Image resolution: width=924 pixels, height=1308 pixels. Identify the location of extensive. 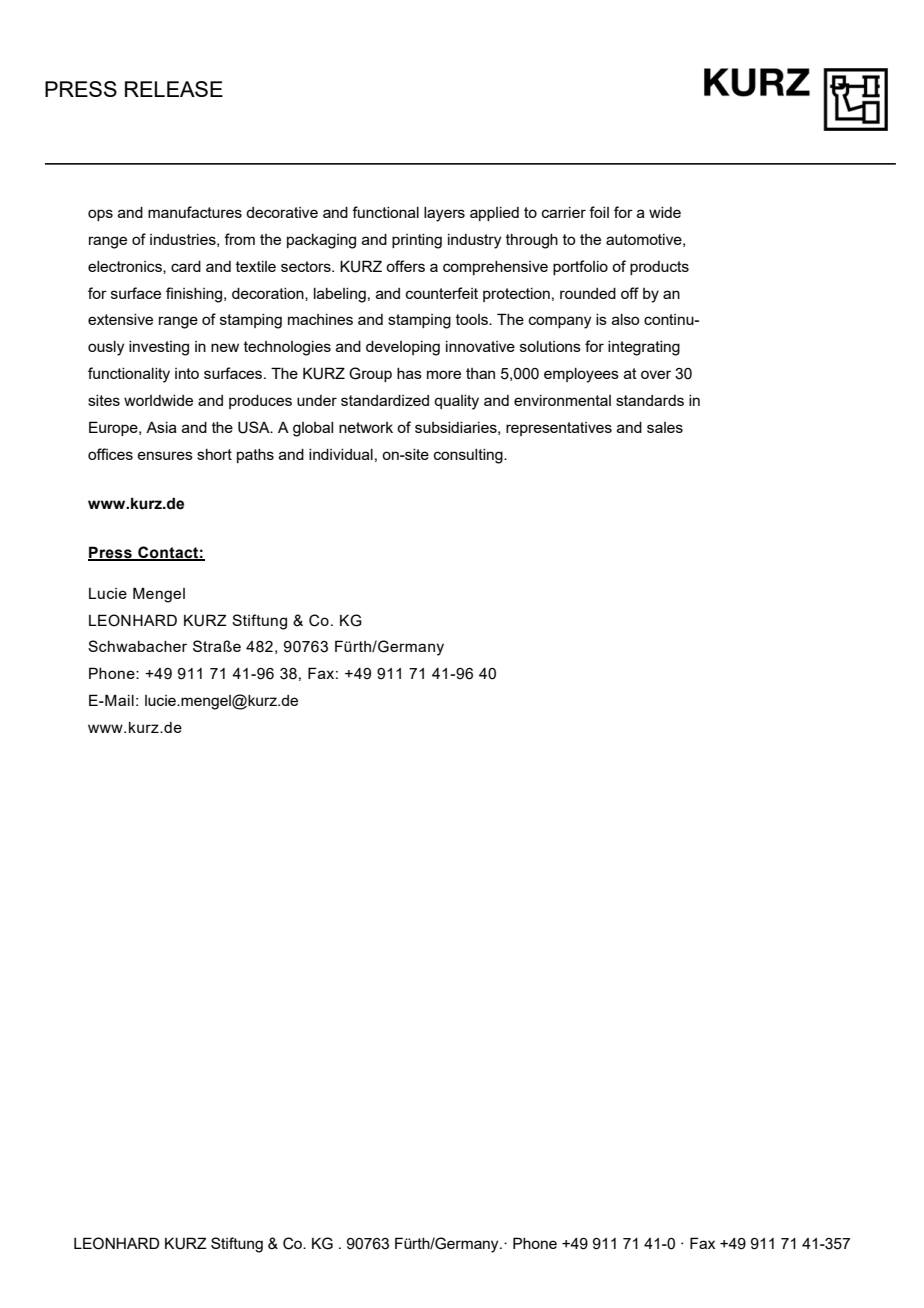
(120, 319).
